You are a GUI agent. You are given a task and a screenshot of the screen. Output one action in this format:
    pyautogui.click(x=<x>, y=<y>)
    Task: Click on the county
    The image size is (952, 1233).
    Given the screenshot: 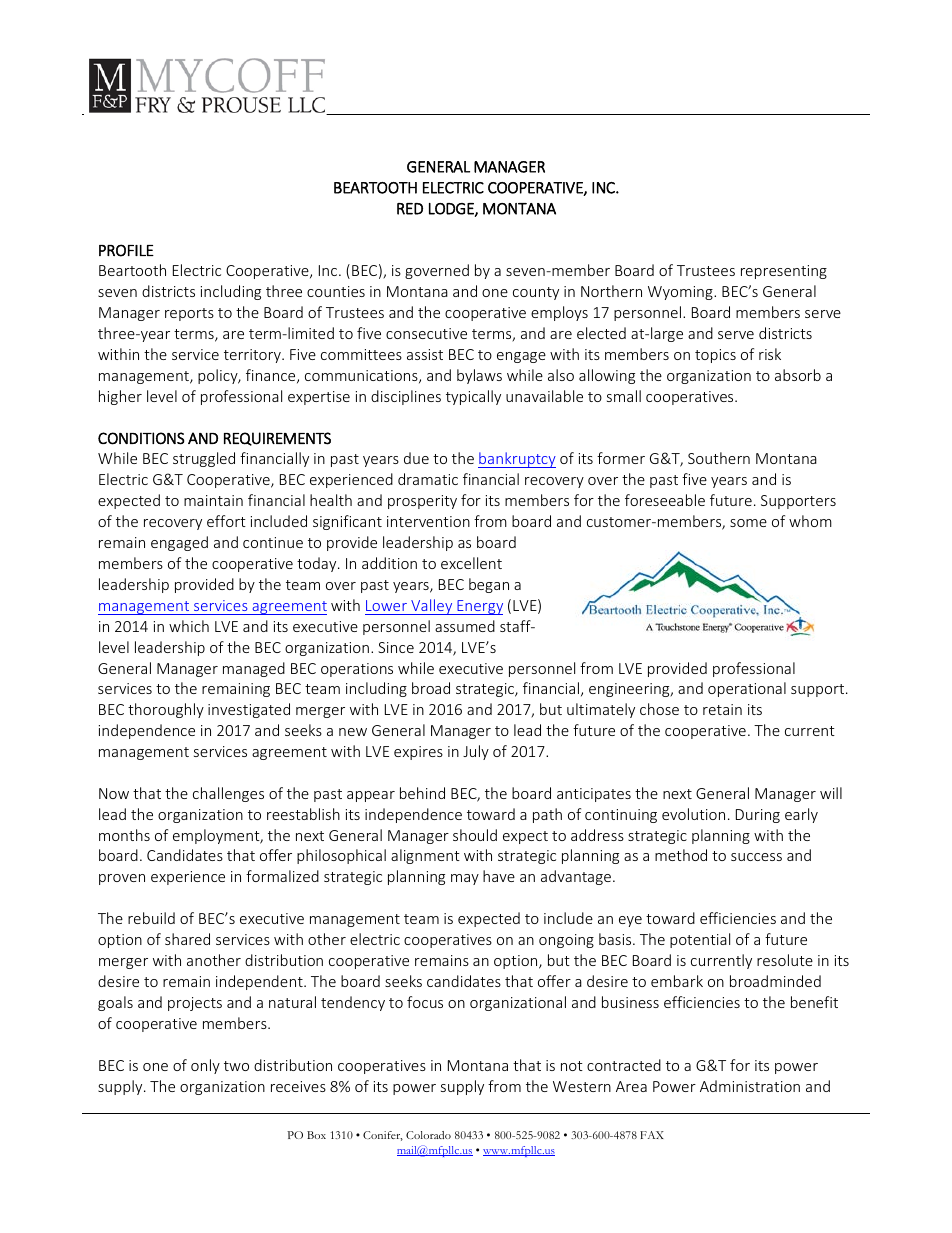 What is the action you would take?
    pyautogui.click(x=536, y=293)
